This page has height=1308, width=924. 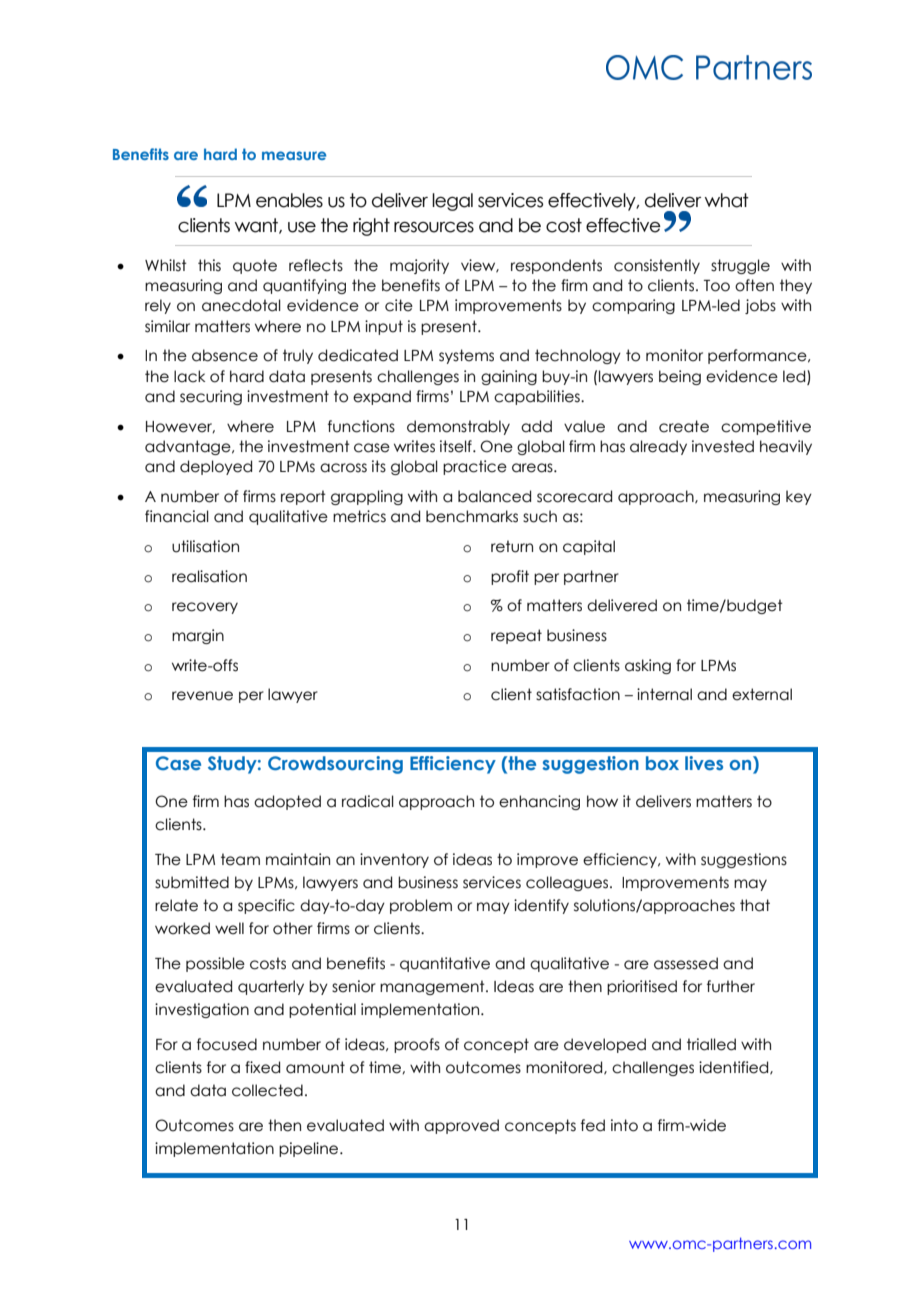 I want to click on repeat, so click(x=516, y=636).
